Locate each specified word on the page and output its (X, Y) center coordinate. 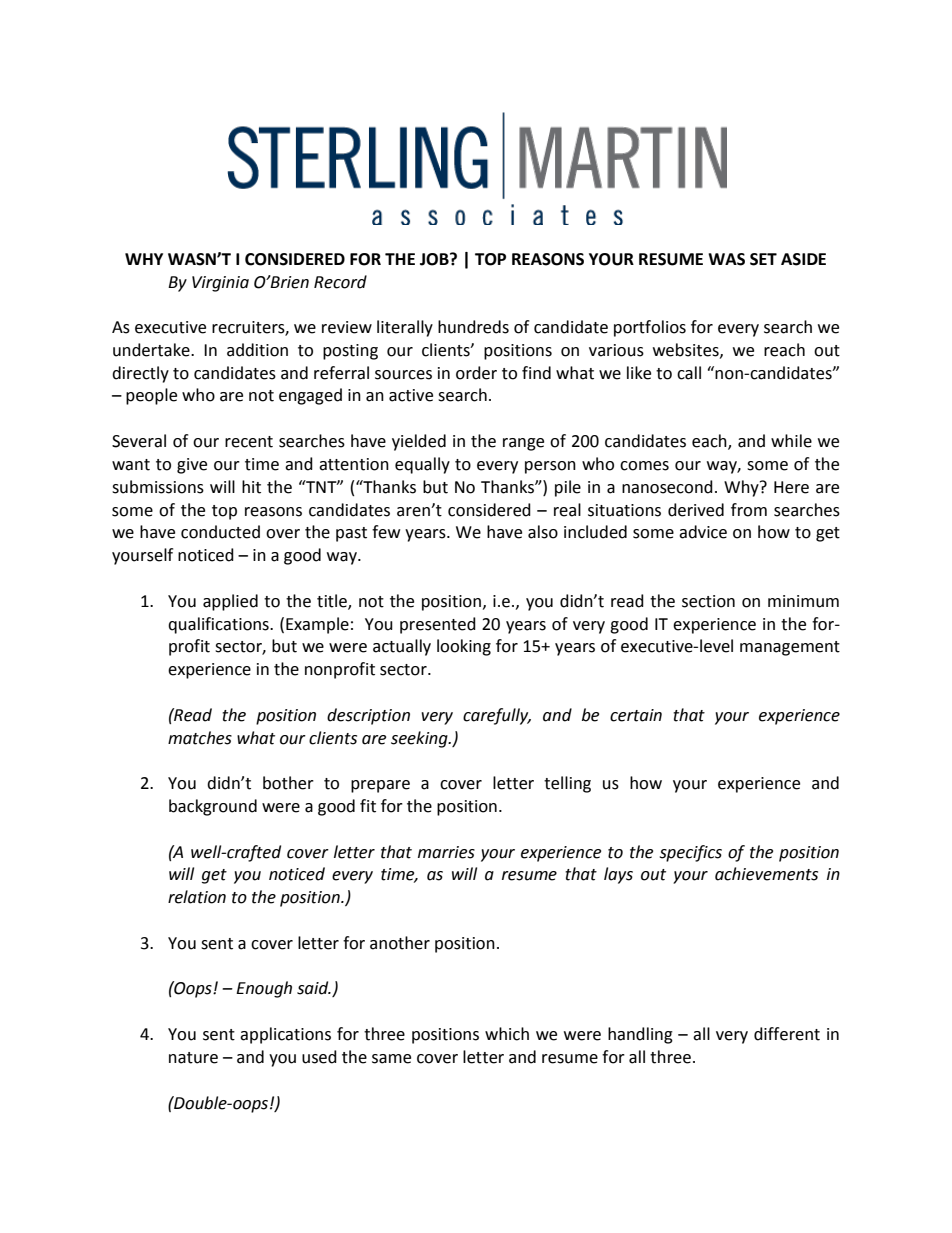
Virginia (220, 284)
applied (230, 602)
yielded (419, 442)
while (791, 441)
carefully (497, 716)
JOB (435, 259)
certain (636, 715)
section (708, 601)
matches (200, 738)
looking (464, 647)
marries (446, 852)
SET (763, 259)
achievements (766, 874)
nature (193, 1058)
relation (197, 897)
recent (249, 442)
